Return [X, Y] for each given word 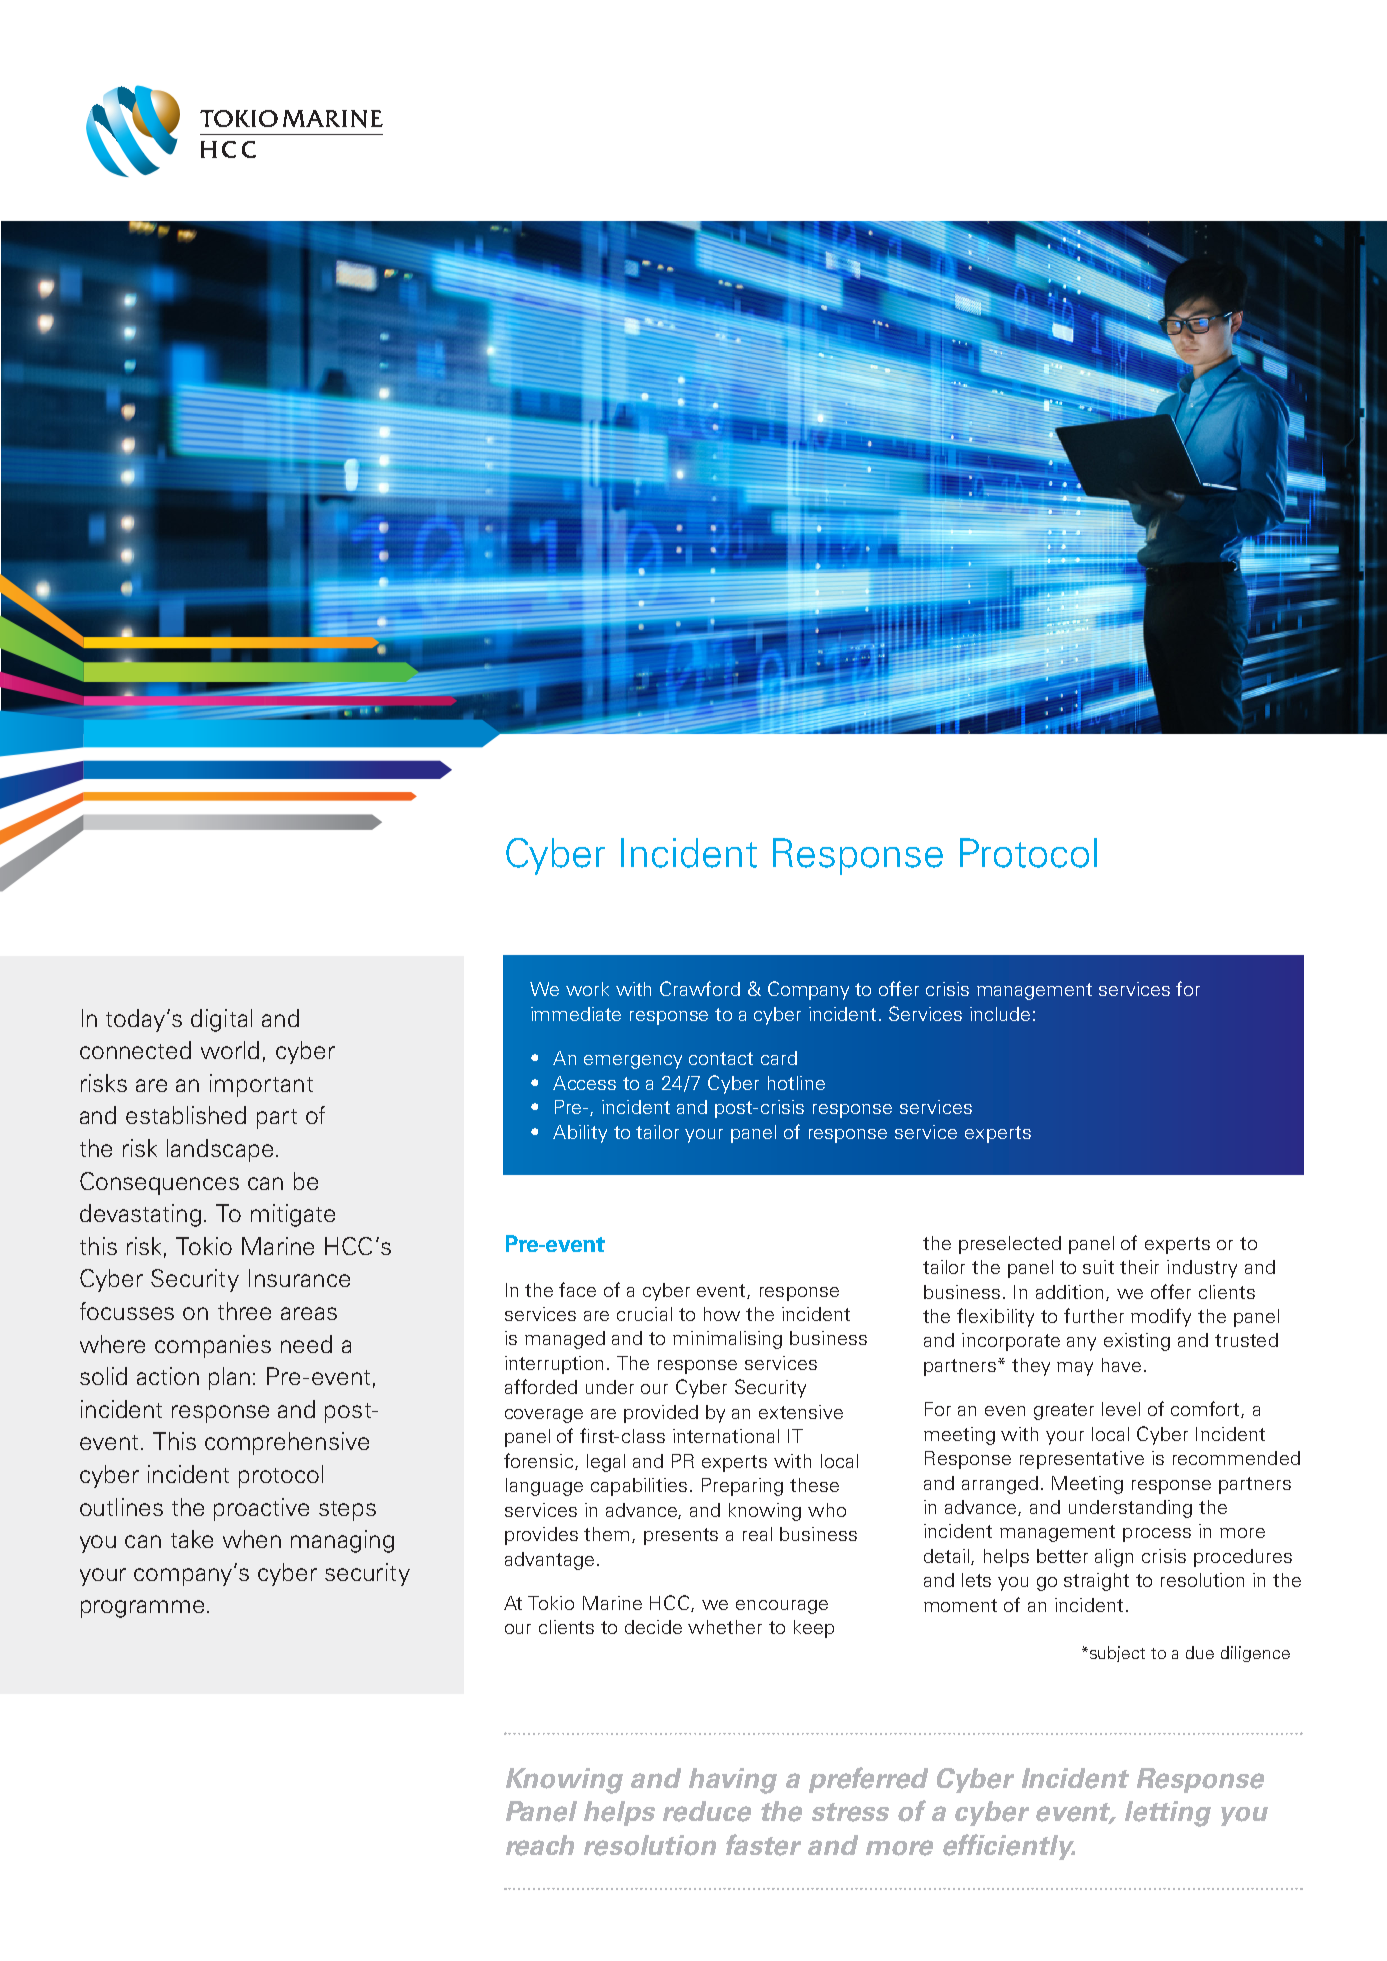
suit [1098, 1267]
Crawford [700, 988]
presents [681, 1536]
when [252, 1539]
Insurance [299, 1278]
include [1000, 1014]
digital [221, 1020]
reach [540, 1845]
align [1114, 1558]
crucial [644, 1314]
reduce [707, 1811]
